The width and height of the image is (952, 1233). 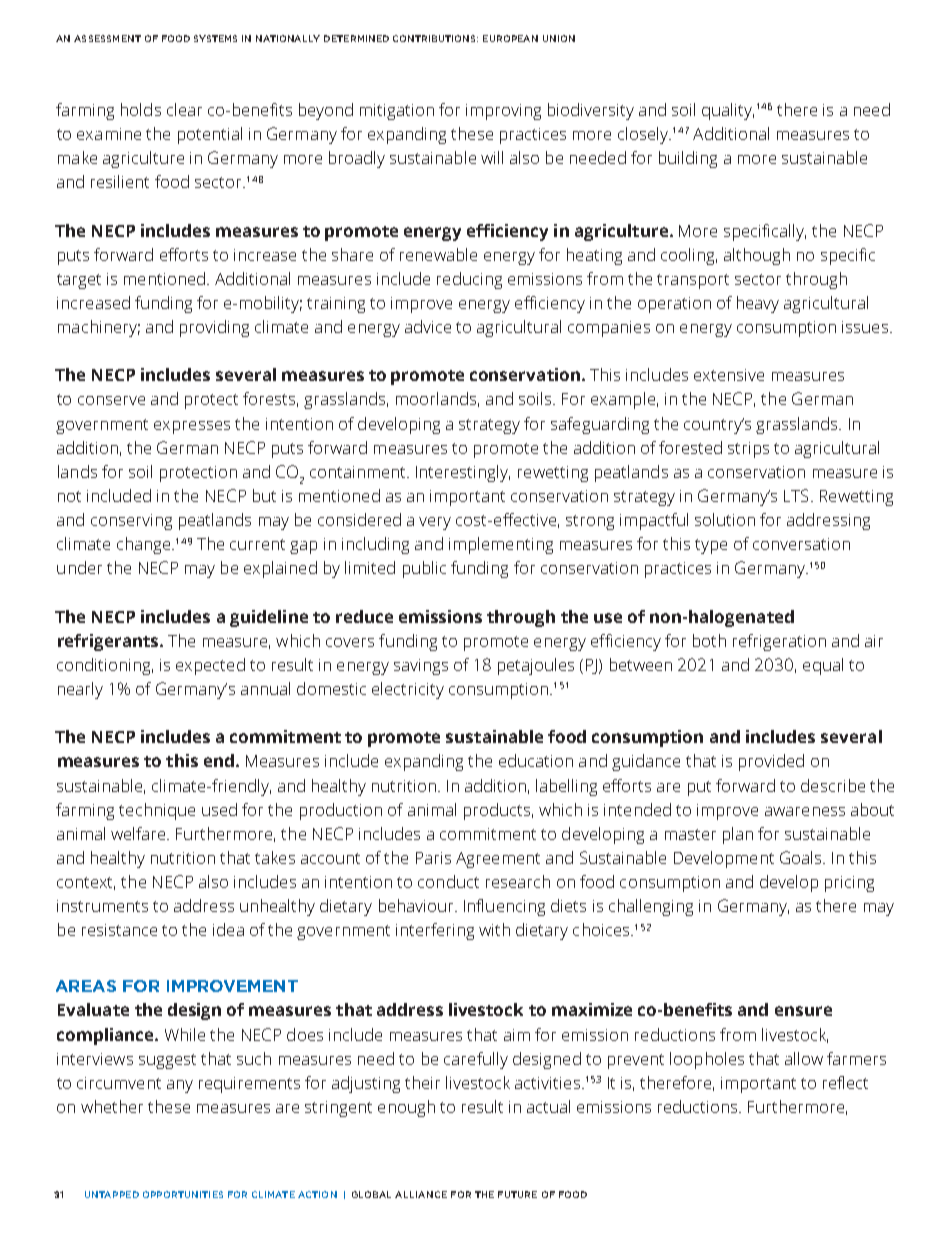 What do you see at coordinates (192, 427) in the image?
I see `expresses` at bounding box center [192, 427].
